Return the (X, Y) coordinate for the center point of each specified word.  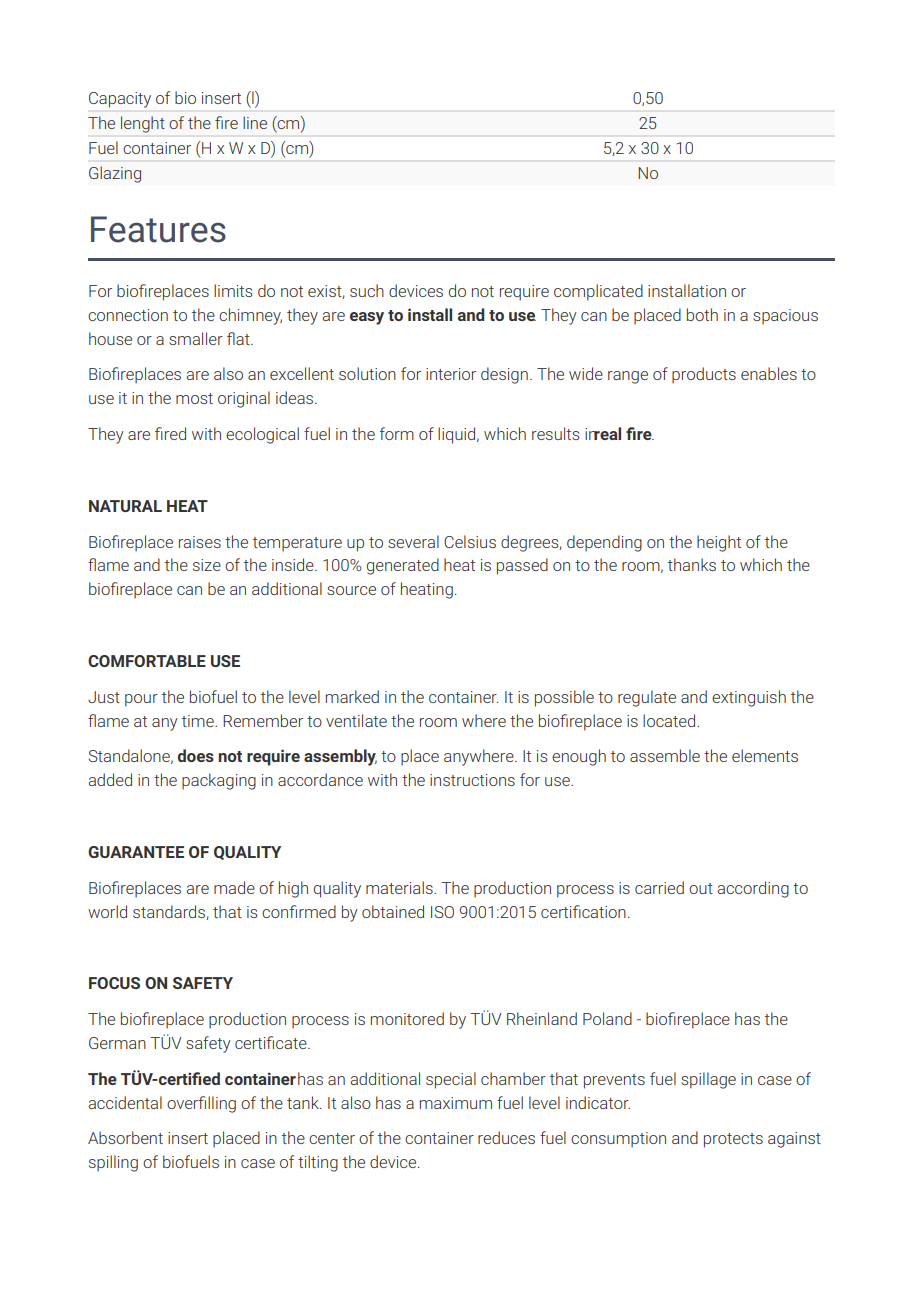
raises (200, 542)
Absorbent (125, 1137)
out (701, 888)
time (199, 721)
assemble (665, 755)
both (702, 314)
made (234, 887)
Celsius (470, 541)
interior (451, 374)
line (255, 122)
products (704, 375)
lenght (142, 124)
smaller (196, 338)
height (719, 543)
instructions (472, 780)
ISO (442, 912)
